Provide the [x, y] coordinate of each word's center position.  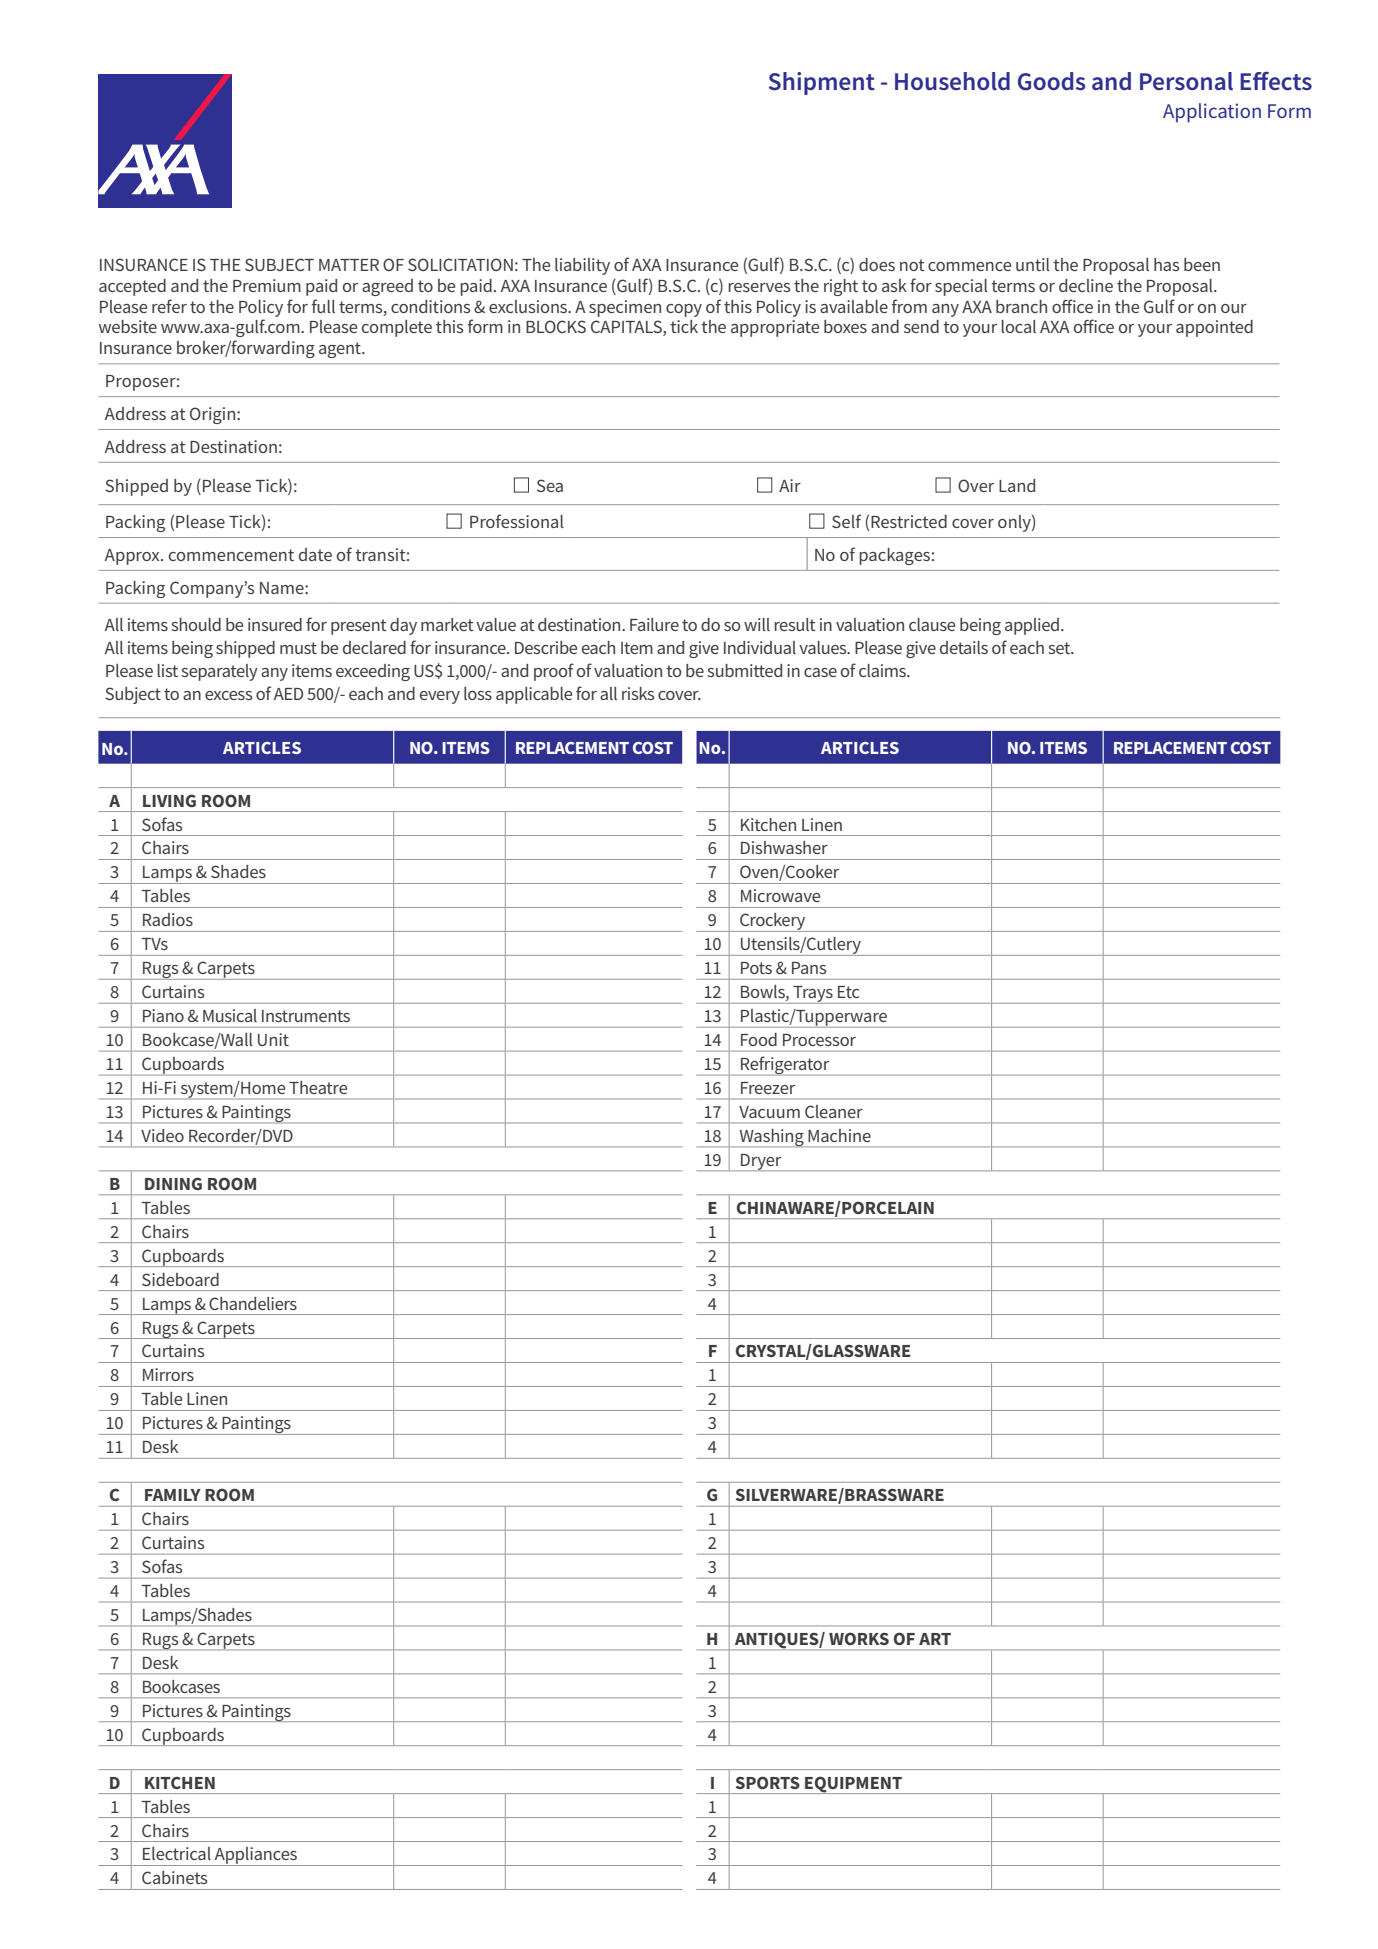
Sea [550, 485]
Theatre [318, 1087]
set [1060, 648]
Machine [839, 1135]
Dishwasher [784, 847]
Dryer [761, 1162]
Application [1212, 113]
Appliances [255, 1856]
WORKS [859, 1638]
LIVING [169, 800]
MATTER [349, 265]
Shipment [822, 83]
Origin [214, 415]
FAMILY [173, 1495]
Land [1017, 485]
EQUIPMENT [854, 1785]
